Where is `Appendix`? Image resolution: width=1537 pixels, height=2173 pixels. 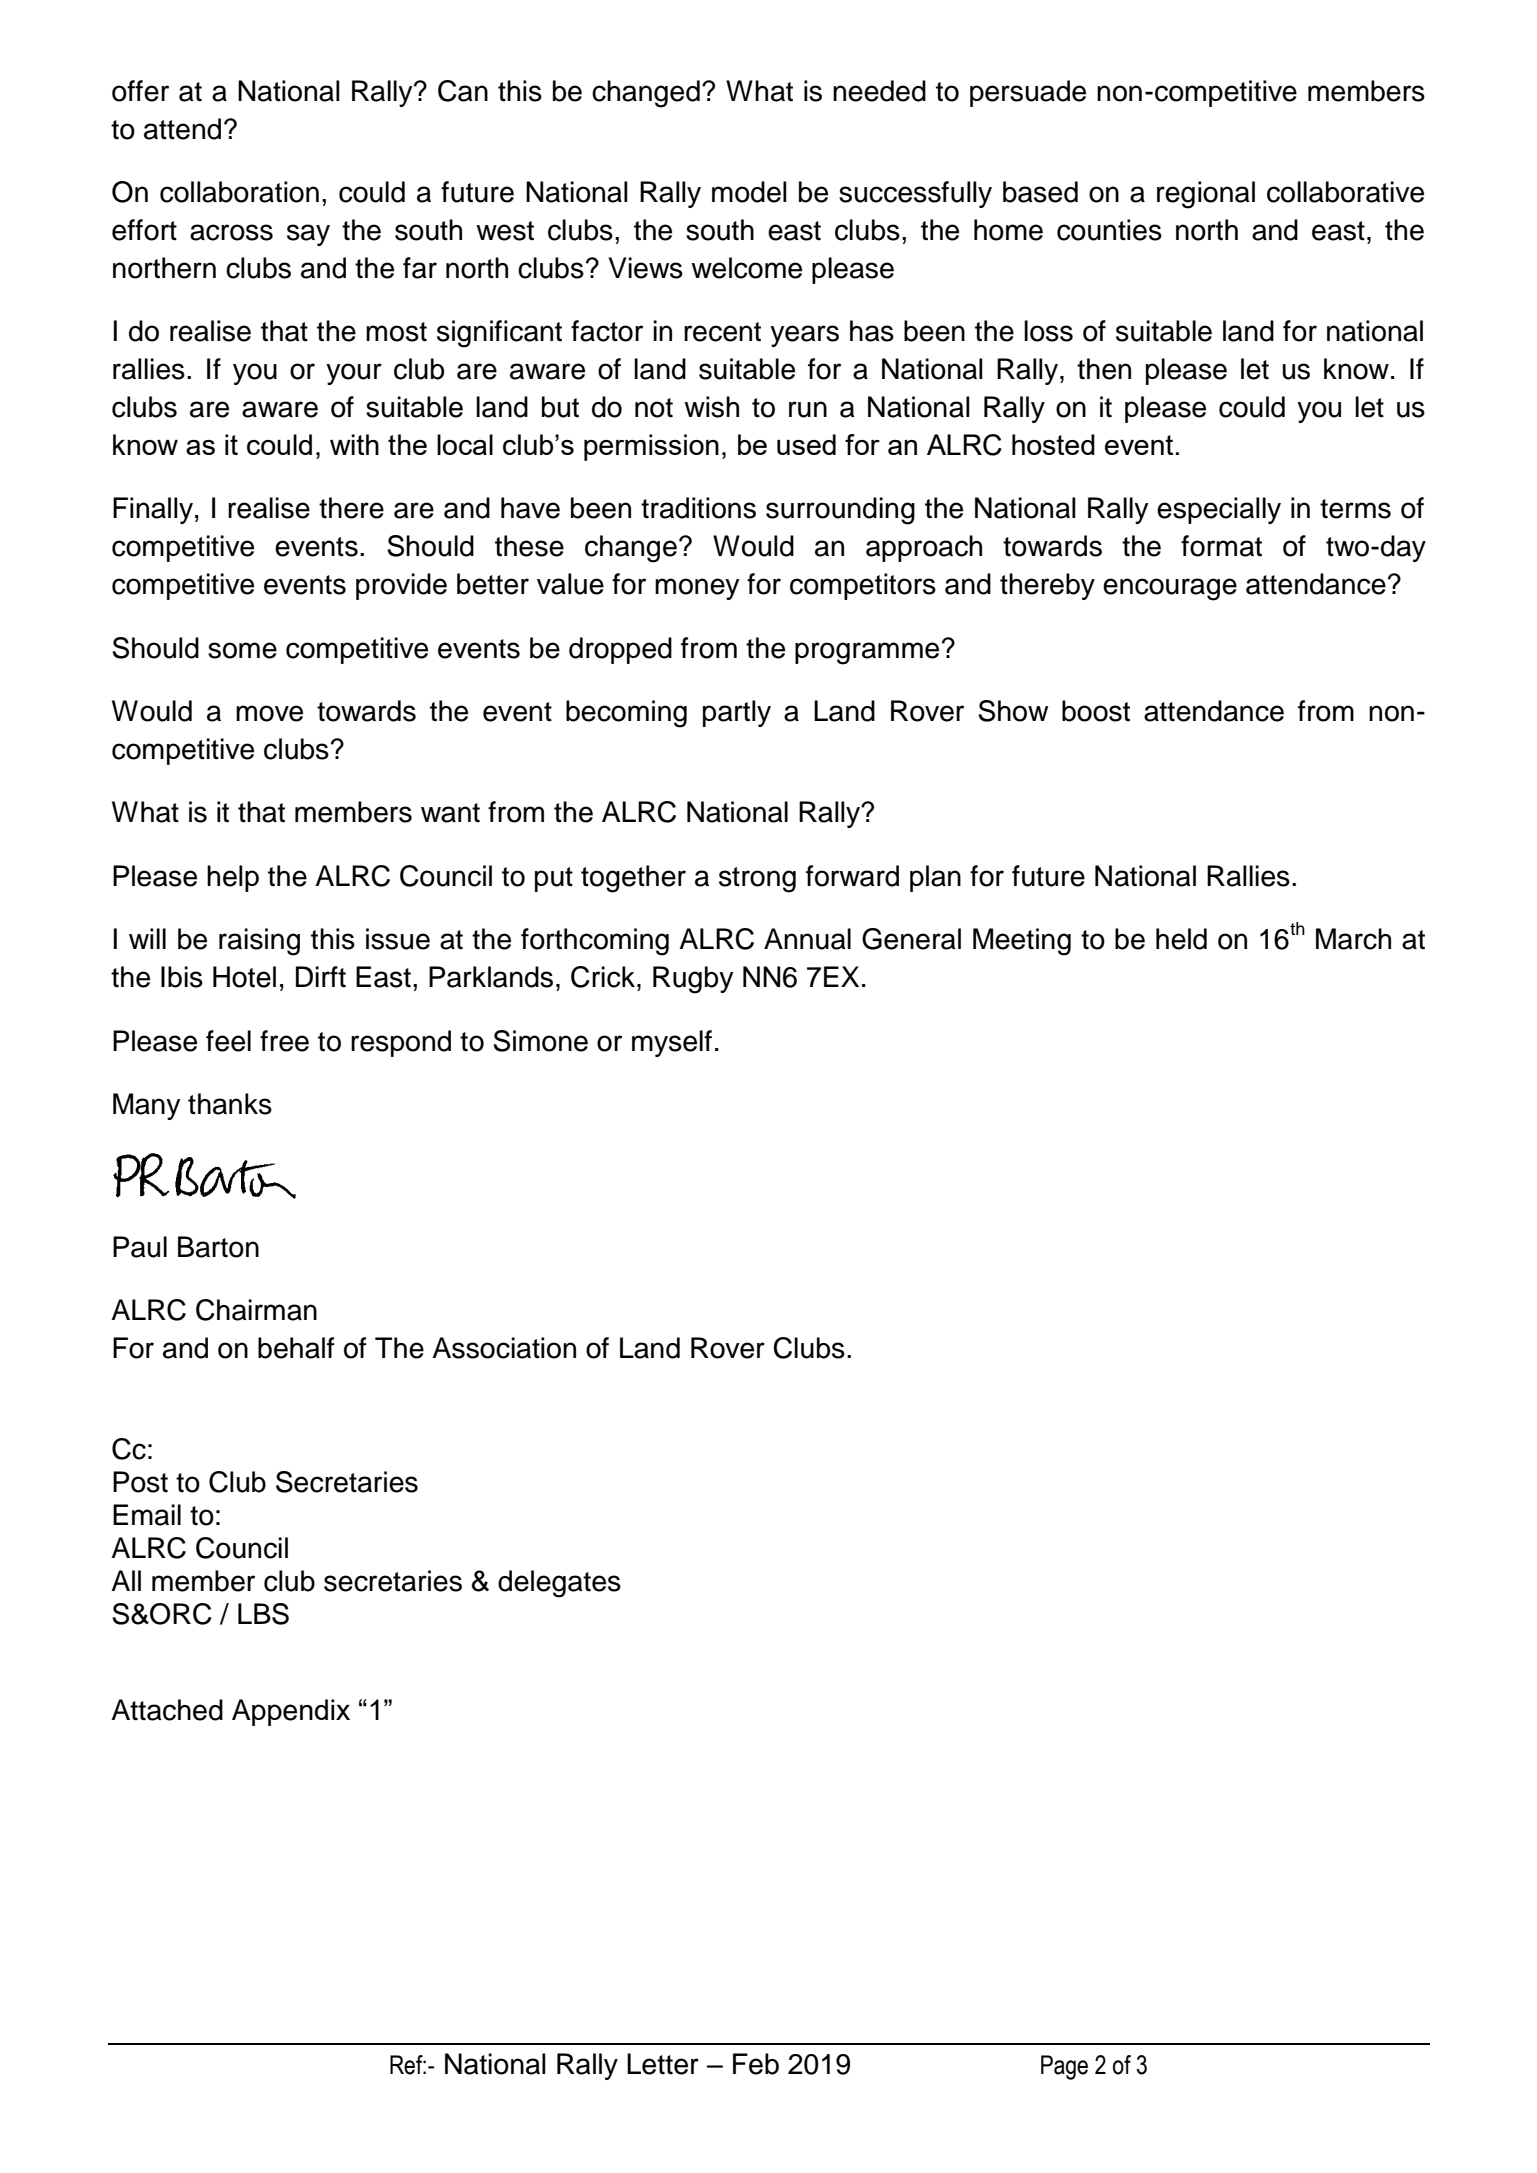
Appendix is located at coordinates (291, 1712).
